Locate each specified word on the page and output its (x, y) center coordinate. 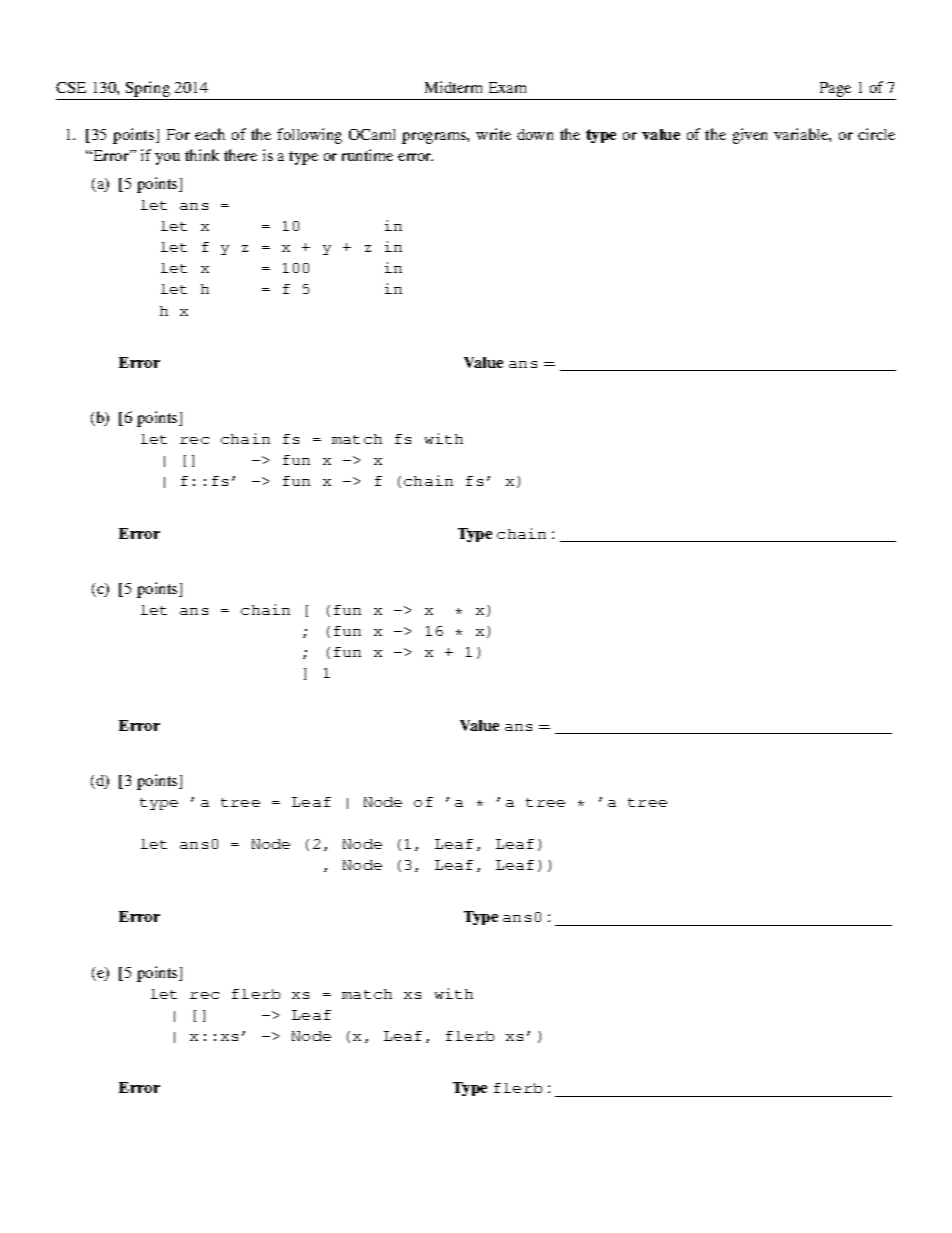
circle (876, 134)
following (309, 136)
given (750, 136)
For (178, 134)
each (210, 134)
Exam (507, 87)
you (167, 159)
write (493, 134)
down (535, 134)
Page (835, 89)
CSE (71, 87)
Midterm (453, 87)
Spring (148, 89)
